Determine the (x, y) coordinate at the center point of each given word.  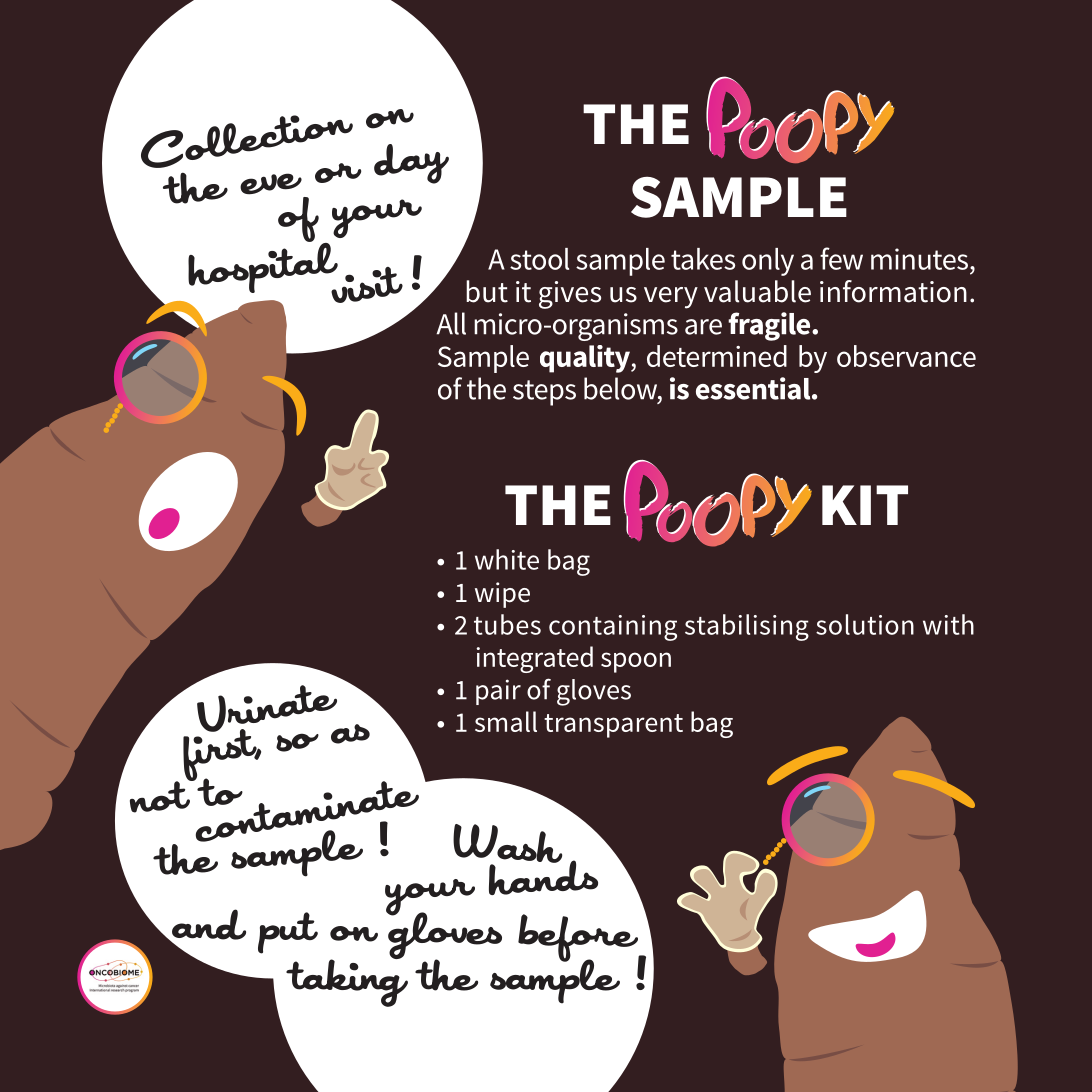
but (487, 291)
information (893, 291)
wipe (502, 595)
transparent (613, 726)
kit (865, 505)
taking (347, 982)
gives (570, 295)
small (506, 721)
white (507, 559)
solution (865, 624)
